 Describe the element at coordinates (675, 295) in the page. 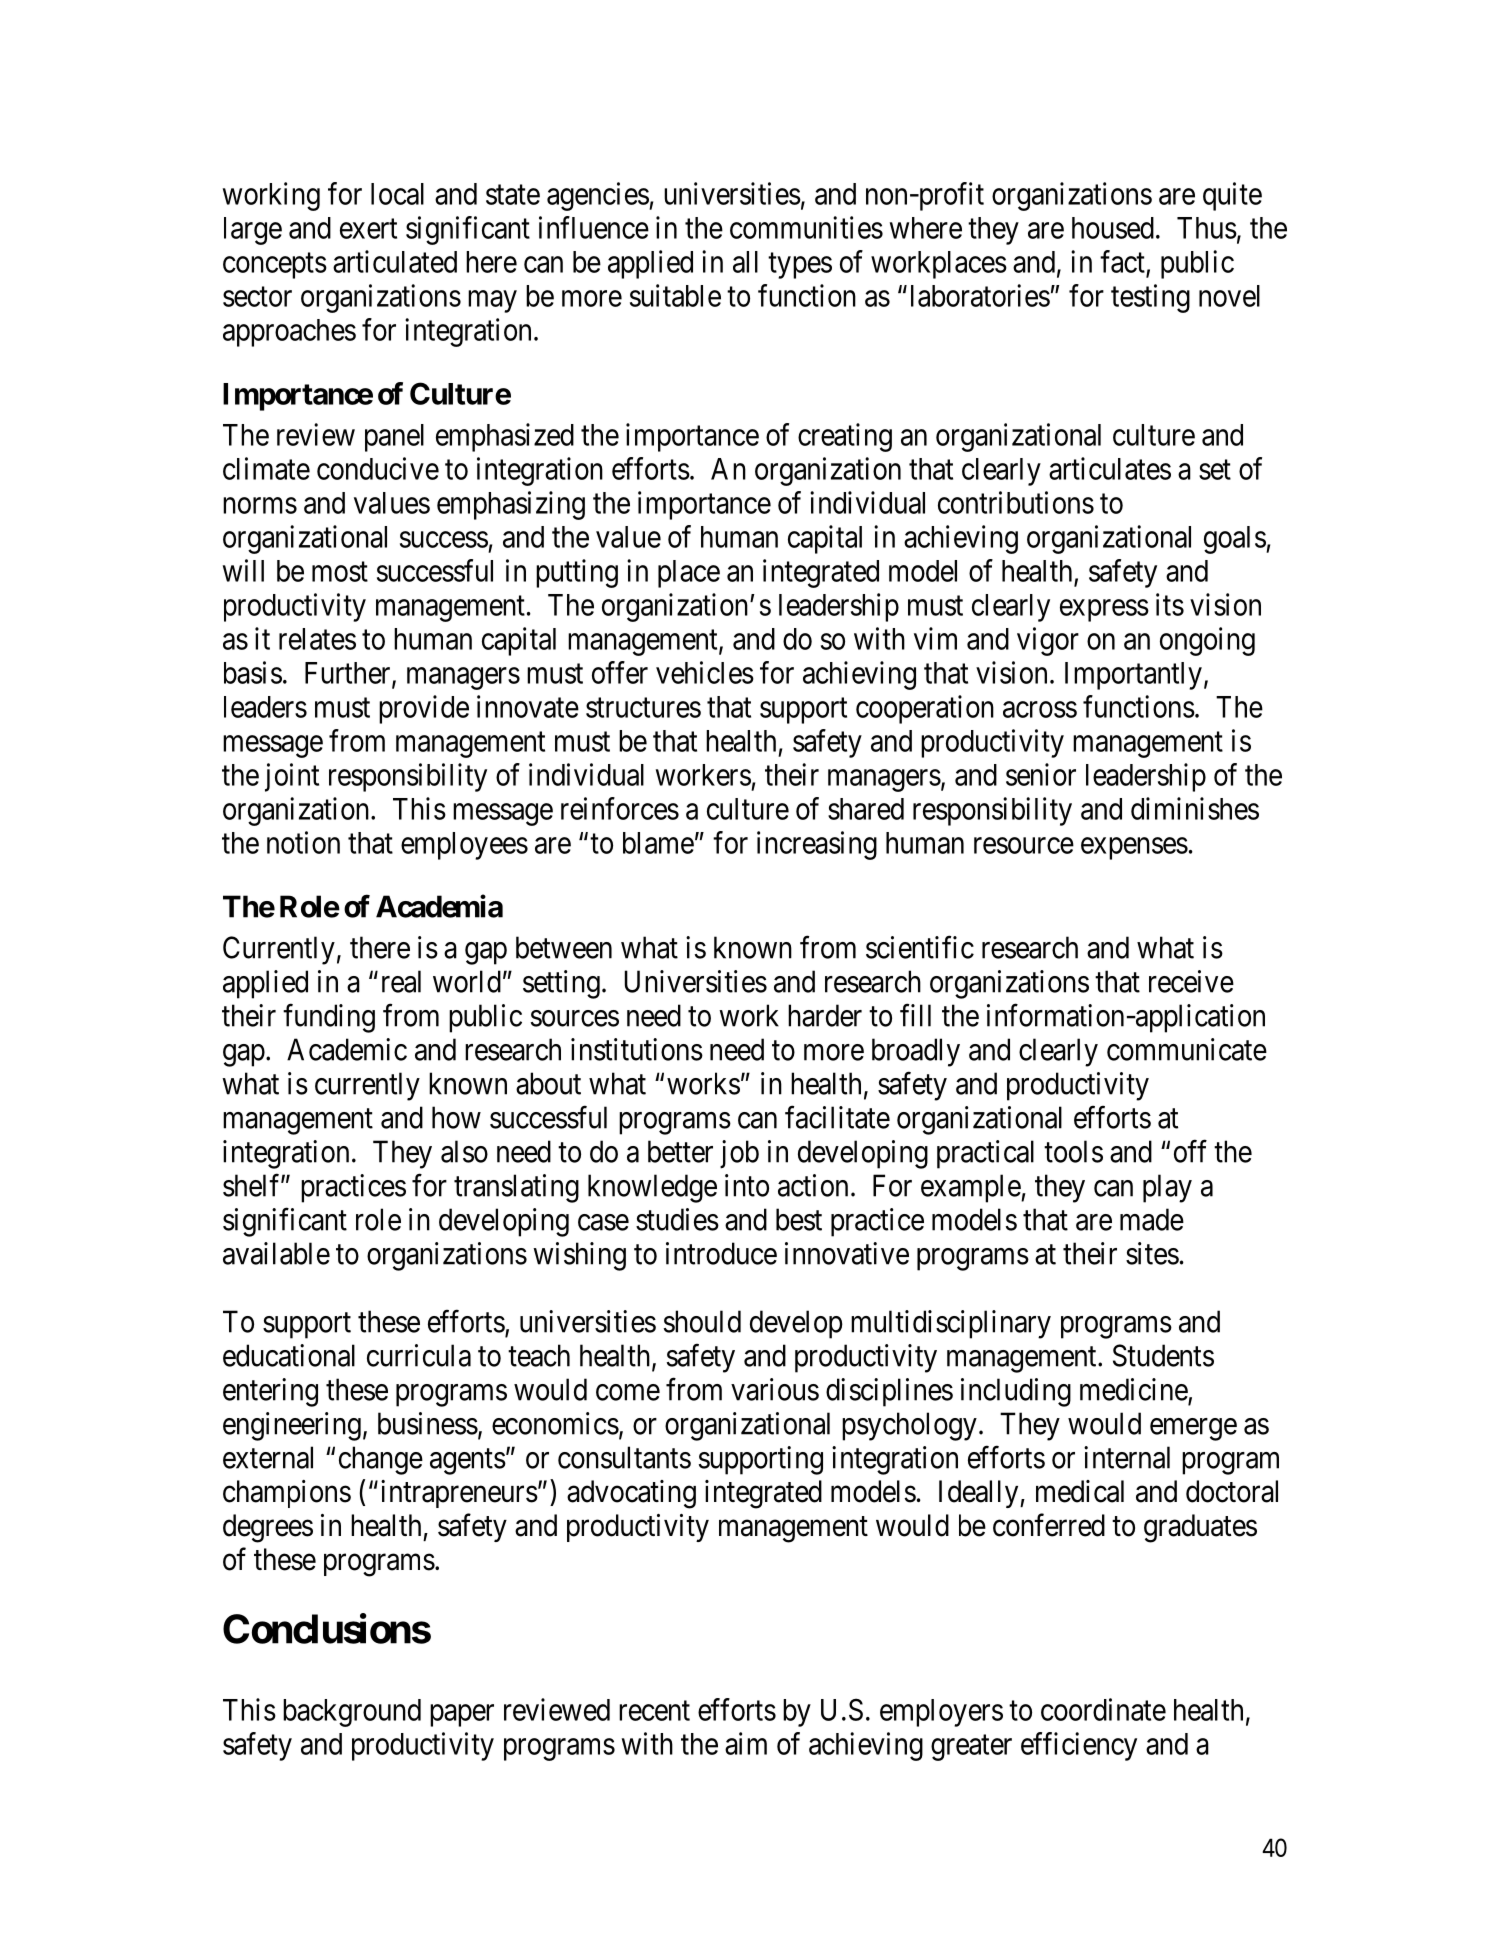

I see `suitable` at that location.
